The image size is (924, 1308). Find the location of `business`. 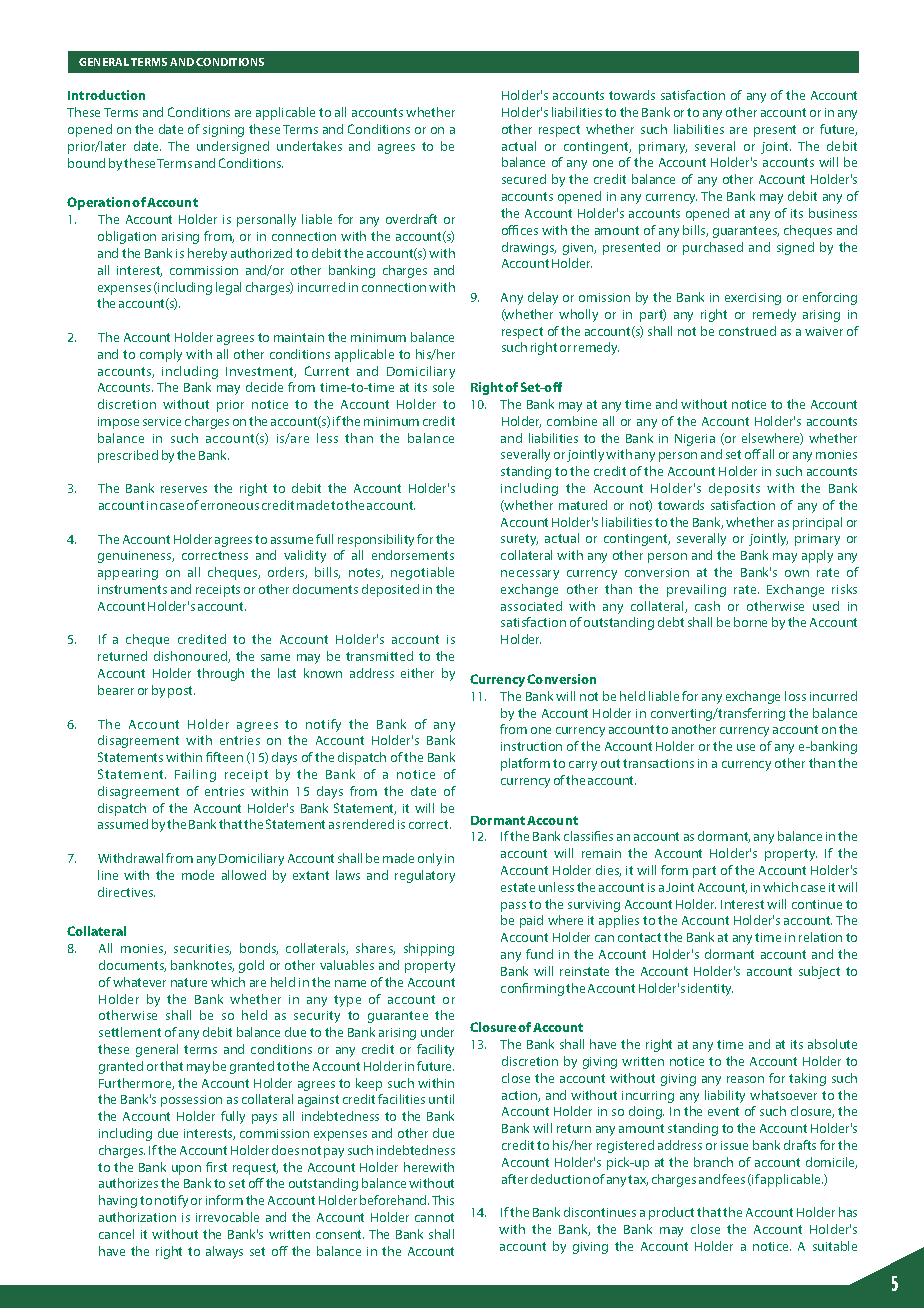

business is located at coordinates (833, 213).
